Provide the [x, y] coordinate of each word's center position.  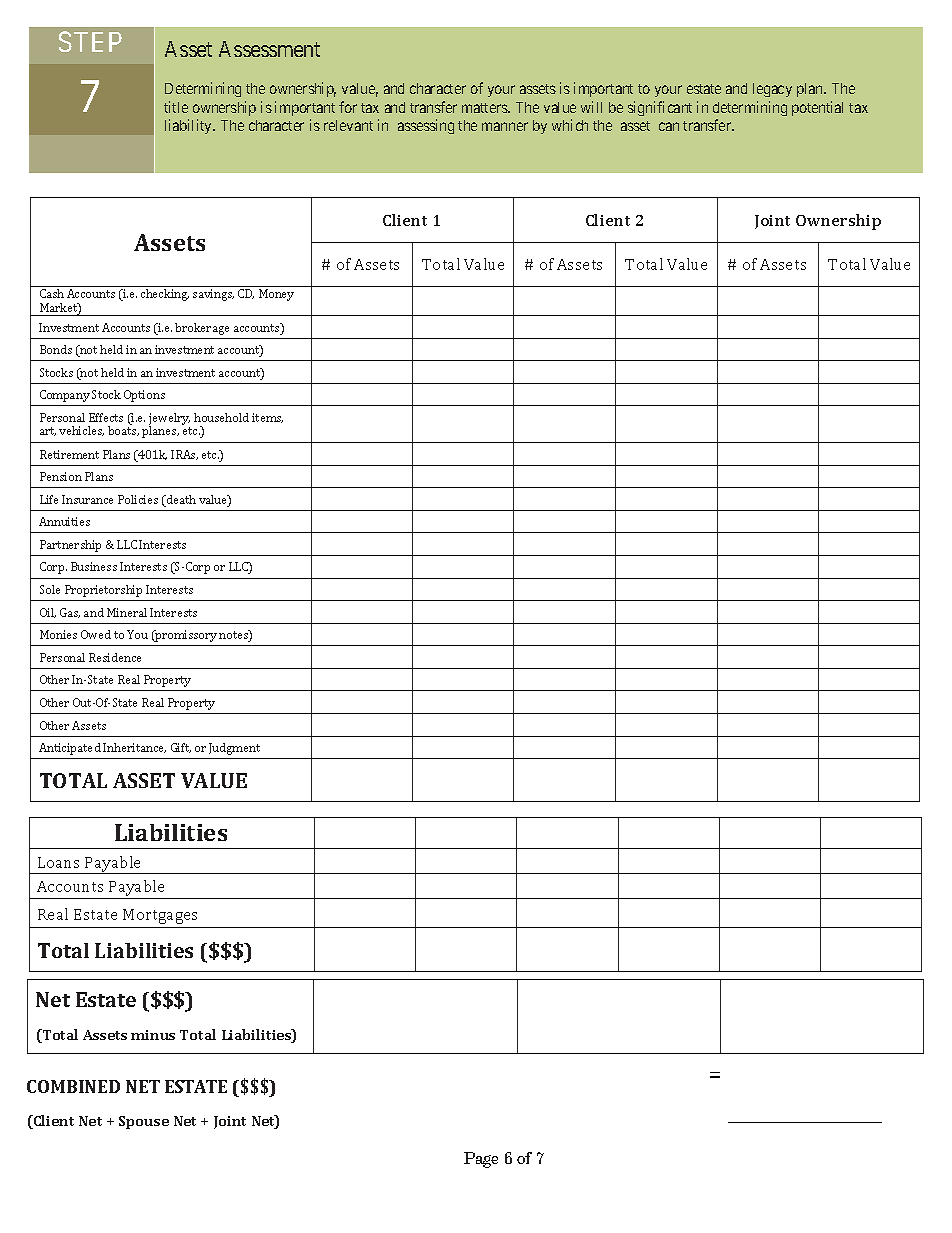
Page [481, 1160]
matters [485, 108]
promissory [185, 636]
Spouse [144, 1122]
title [176, 107]
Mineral [127, 612]
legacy [772, 90]
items [267, 418]
